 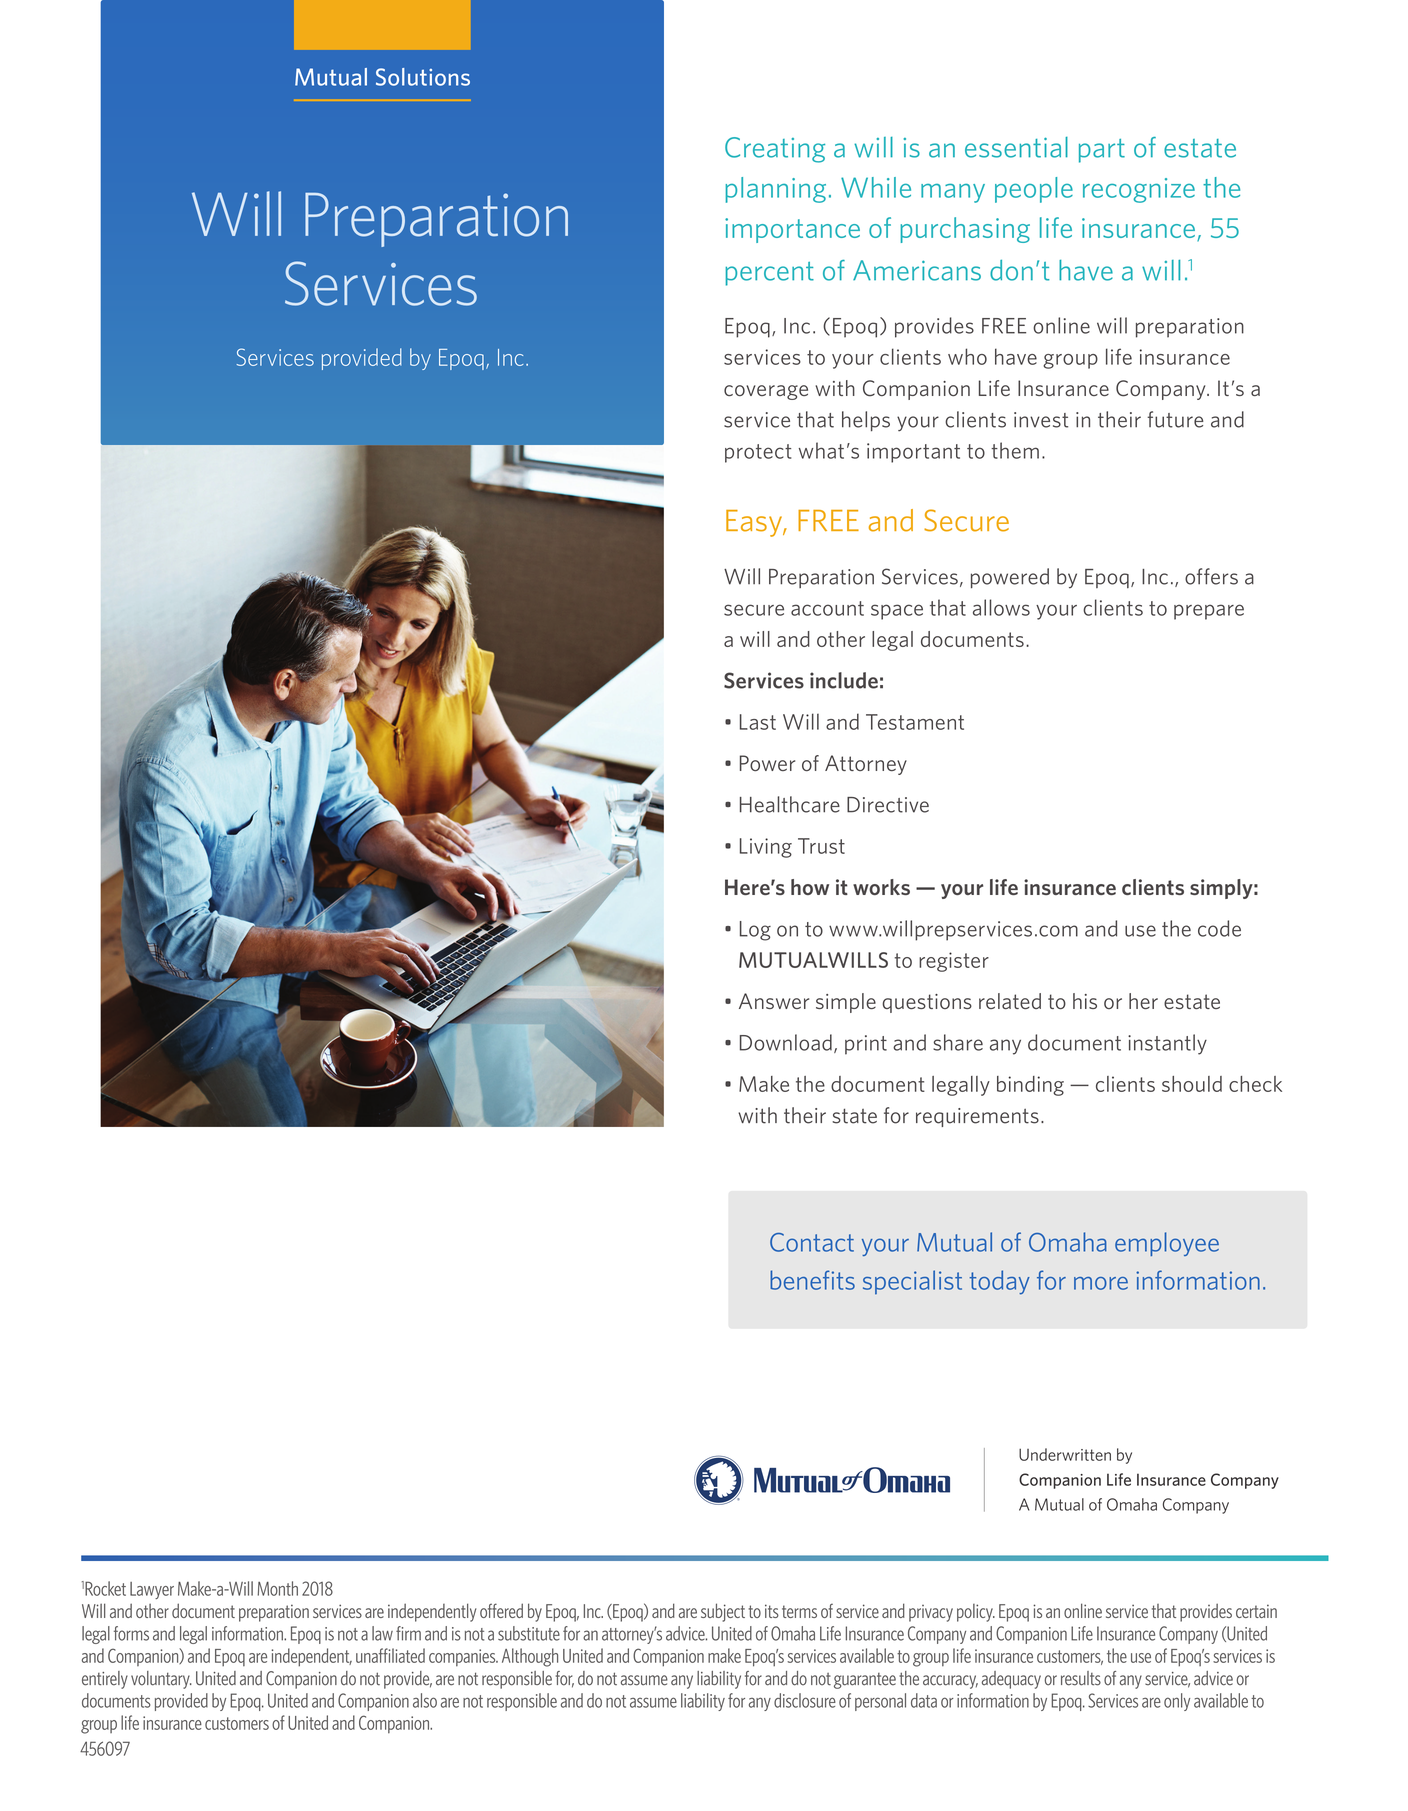 What do you see at coordinates (766, 848) in the page?
I see `Living` at bounding box center [766, 848].
